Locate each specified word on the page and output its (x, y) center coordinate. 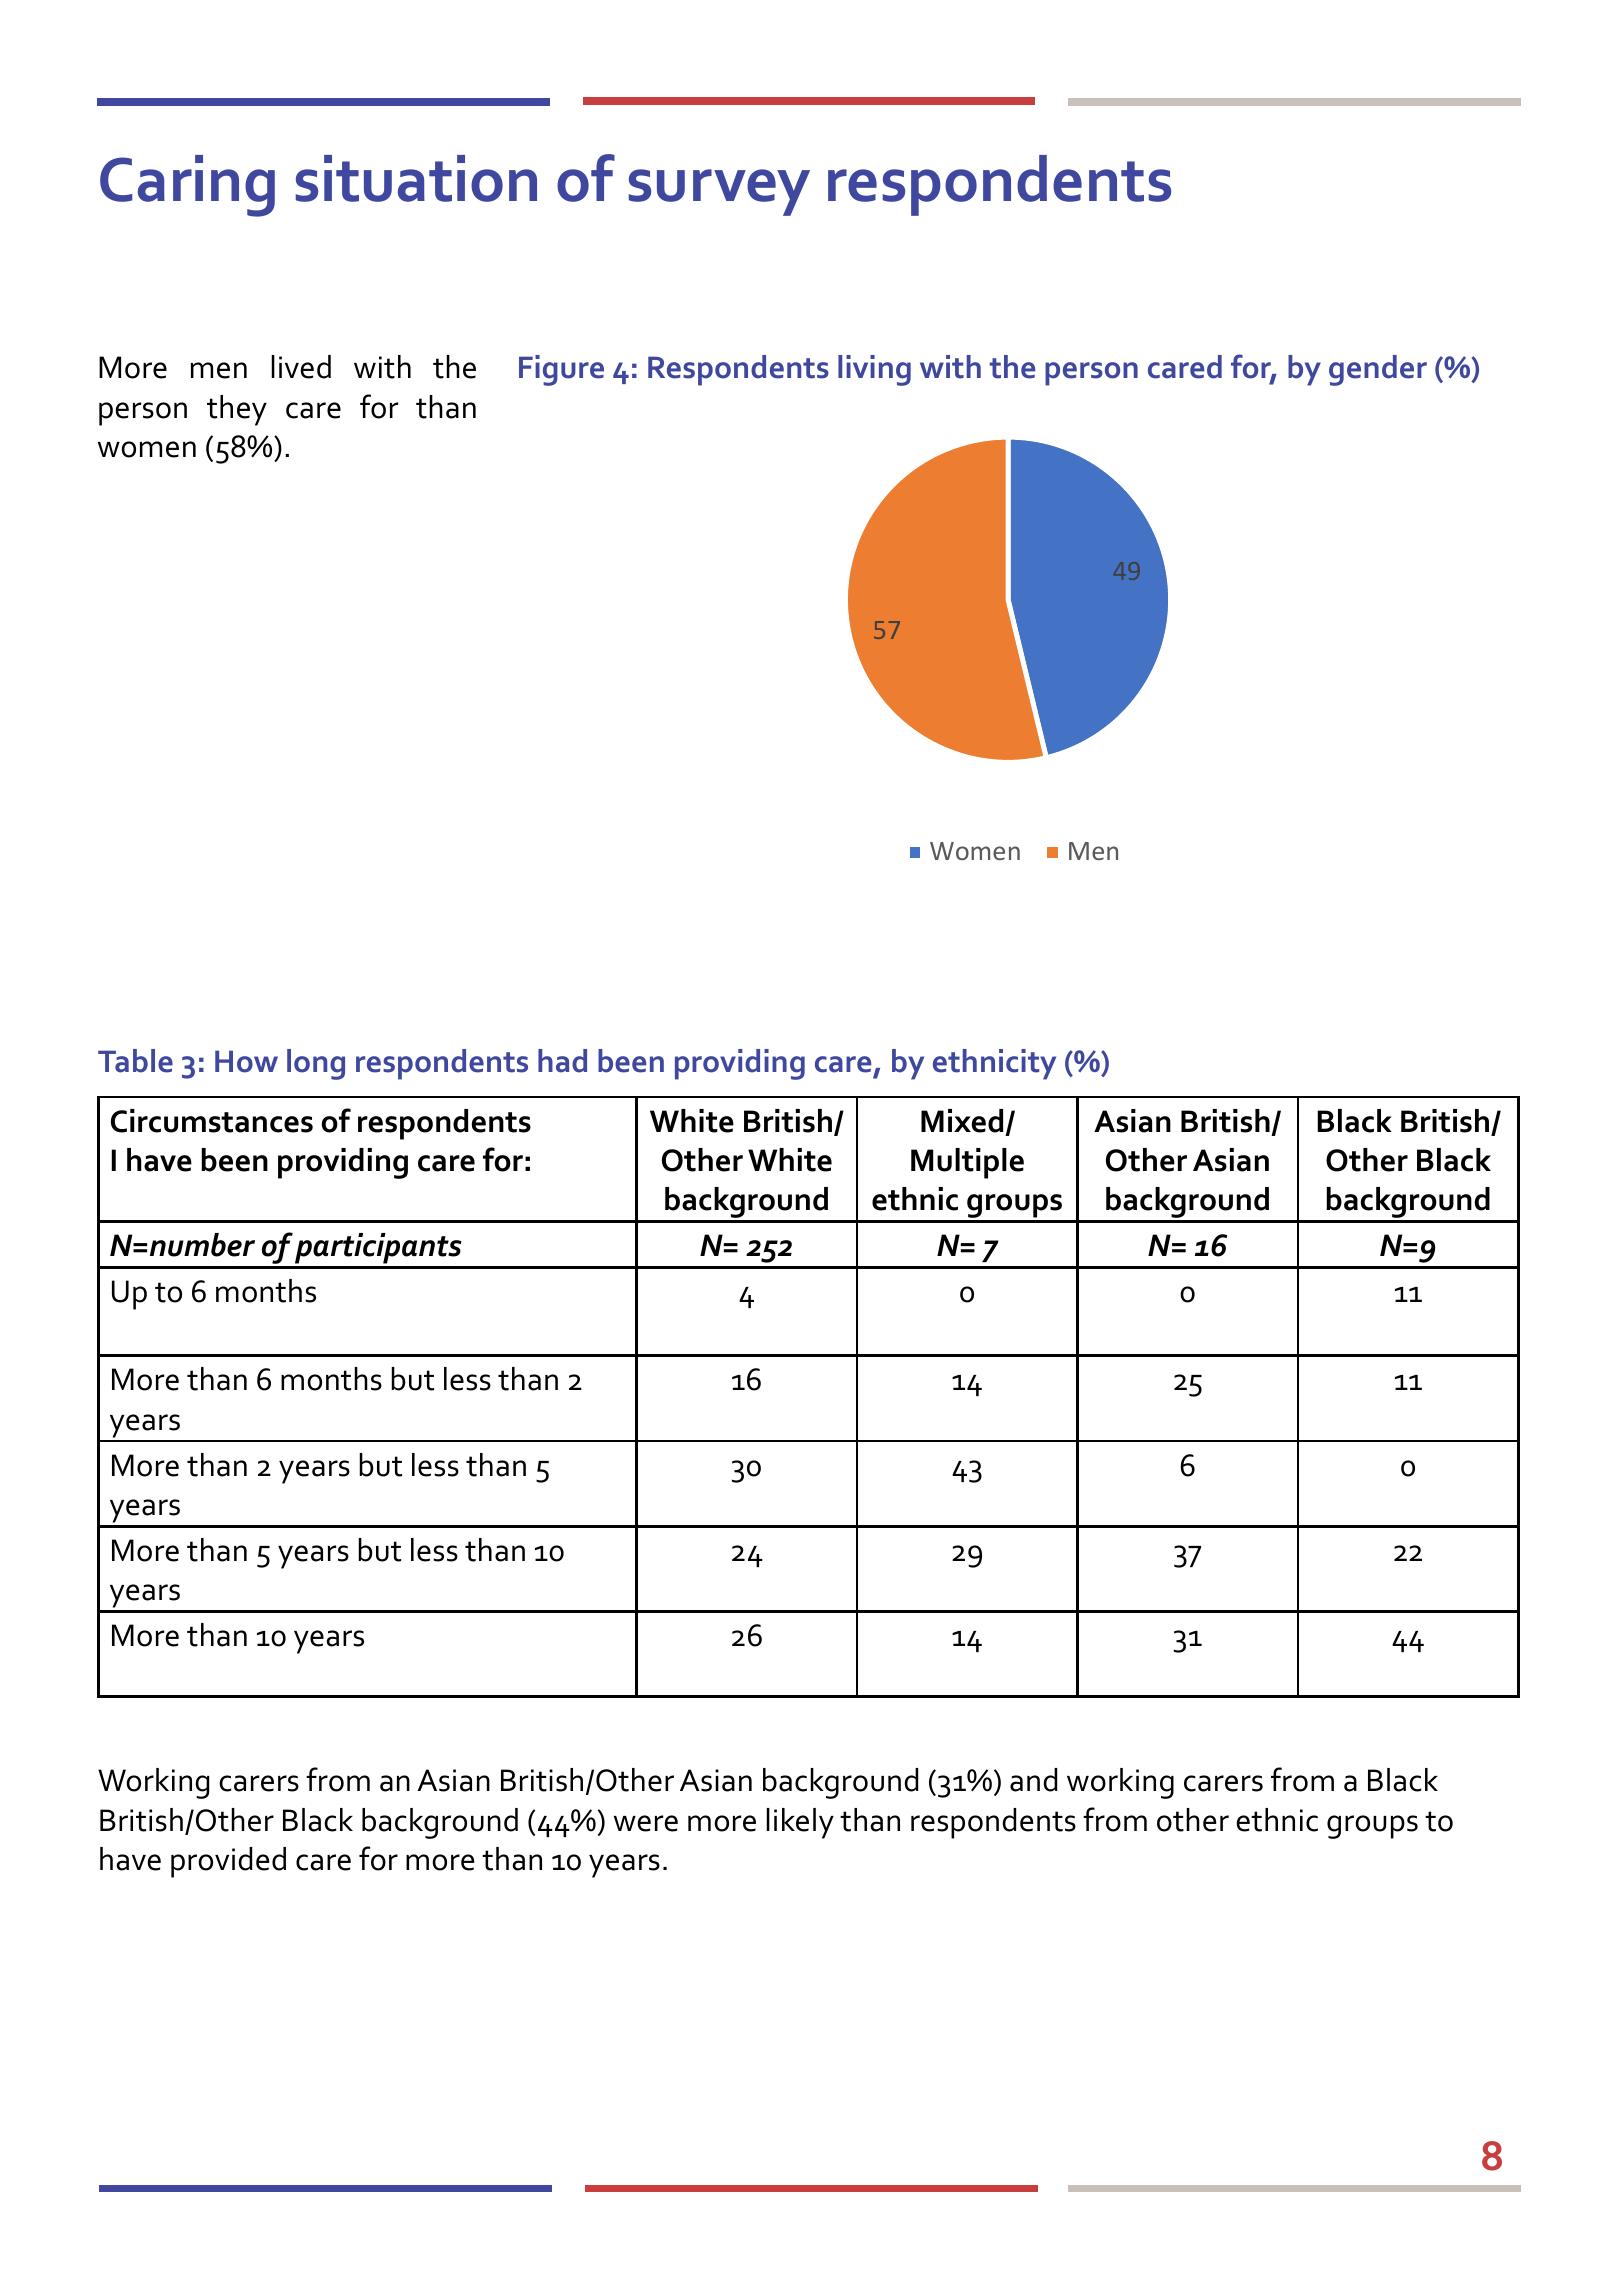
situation (416, 178)
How (246, 1061)
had (562, 1061)
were (646, 1823)
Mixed (962, 1121)
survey (719, 192)
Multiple (967, 1163)
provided (228, 1862)
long (316, 1064)
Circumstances (212, 1121)
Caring (187, 186)
